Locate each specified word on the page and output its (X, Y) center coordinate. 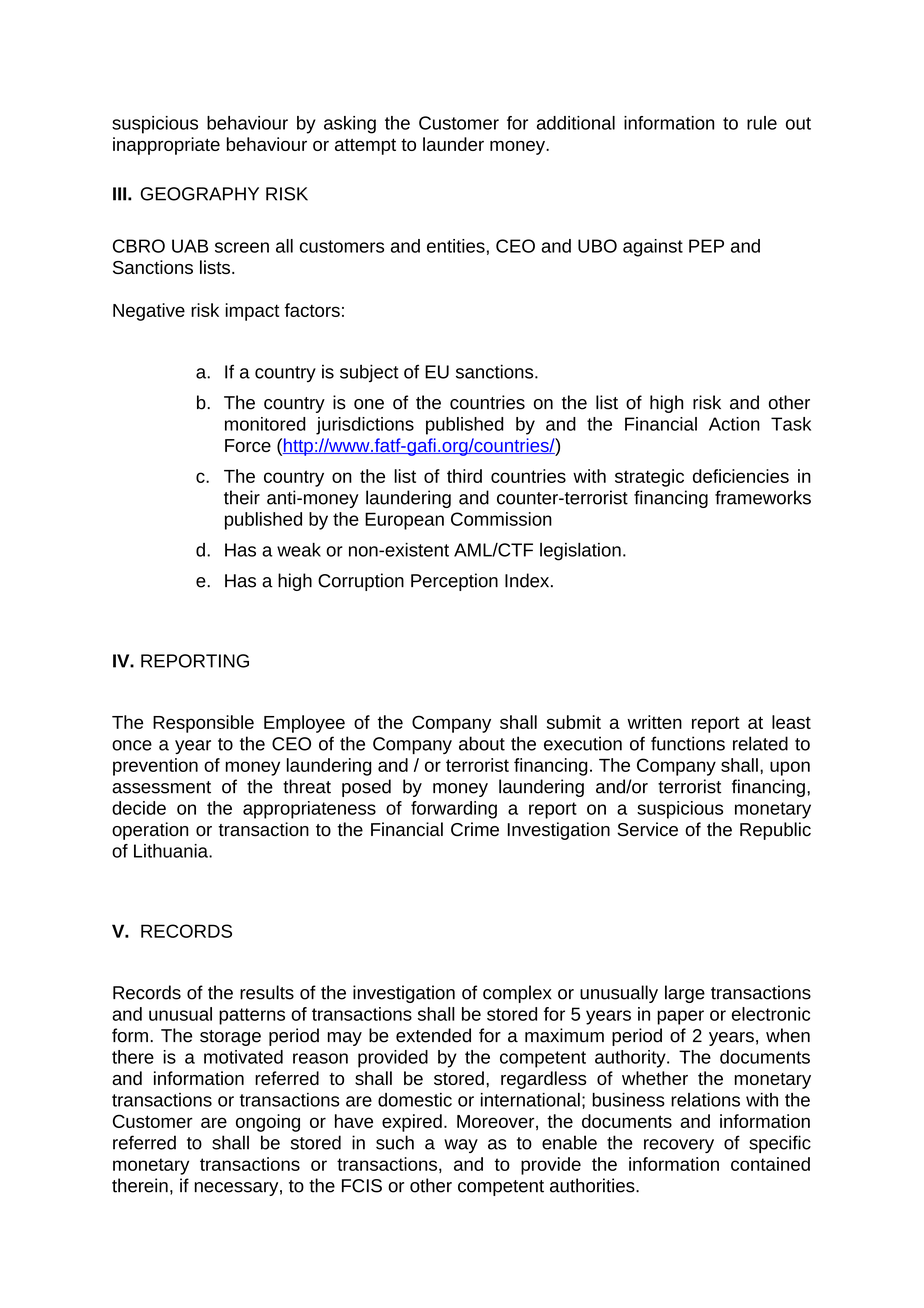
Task (791, 424)
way (461, 1146)
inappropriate (166, 146)
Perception (454, 582)
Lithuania (172, 851)
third (464, 476)
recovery (679, 1146)
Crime (475, 829)
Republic (775, 831)
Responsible (203, 724)
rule (762, 123)
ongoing (268, 1123)
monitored (265, 424)
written (654, 722)
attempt (365, 147)
